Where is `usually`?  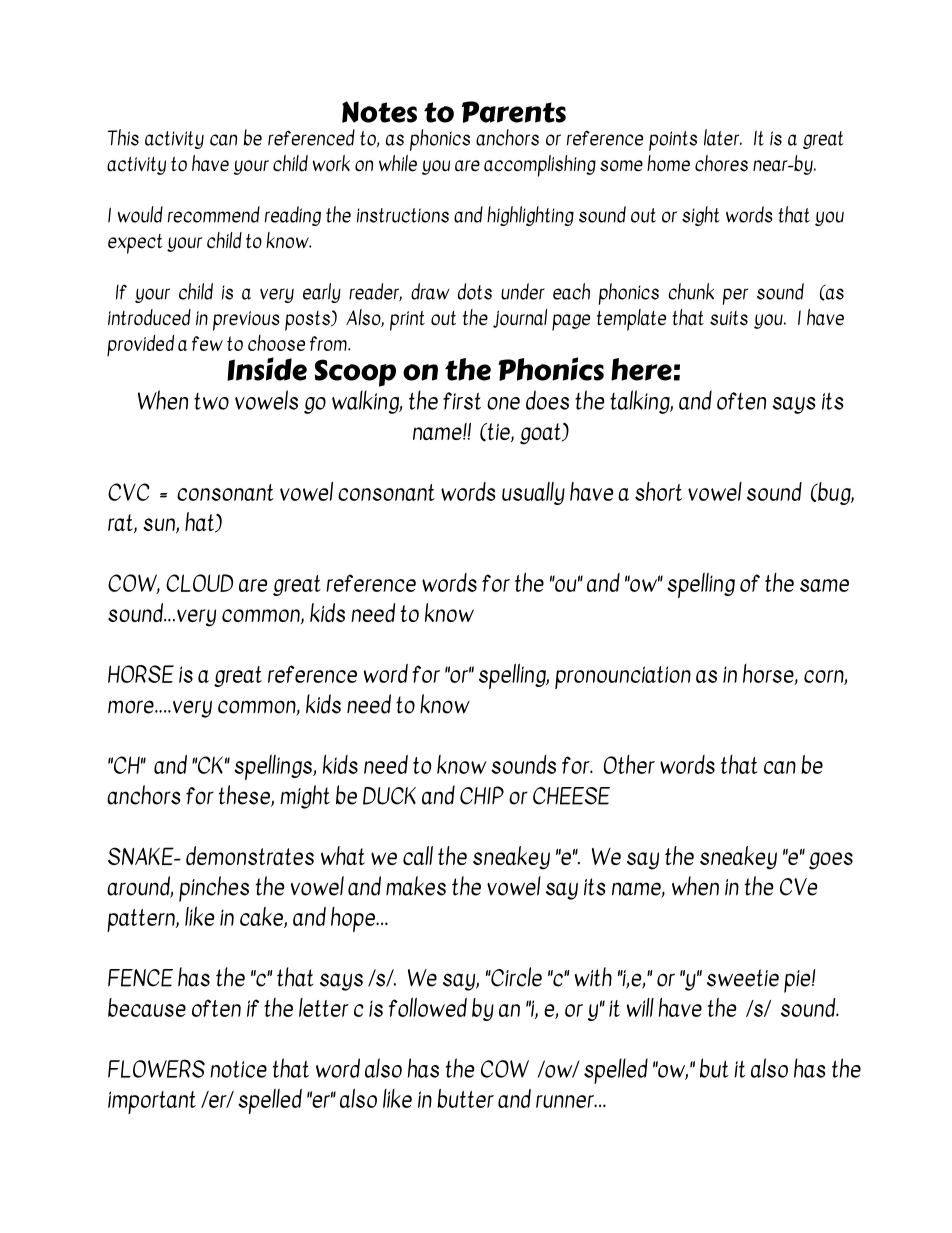 usually is located at coordinates (533, 493).
